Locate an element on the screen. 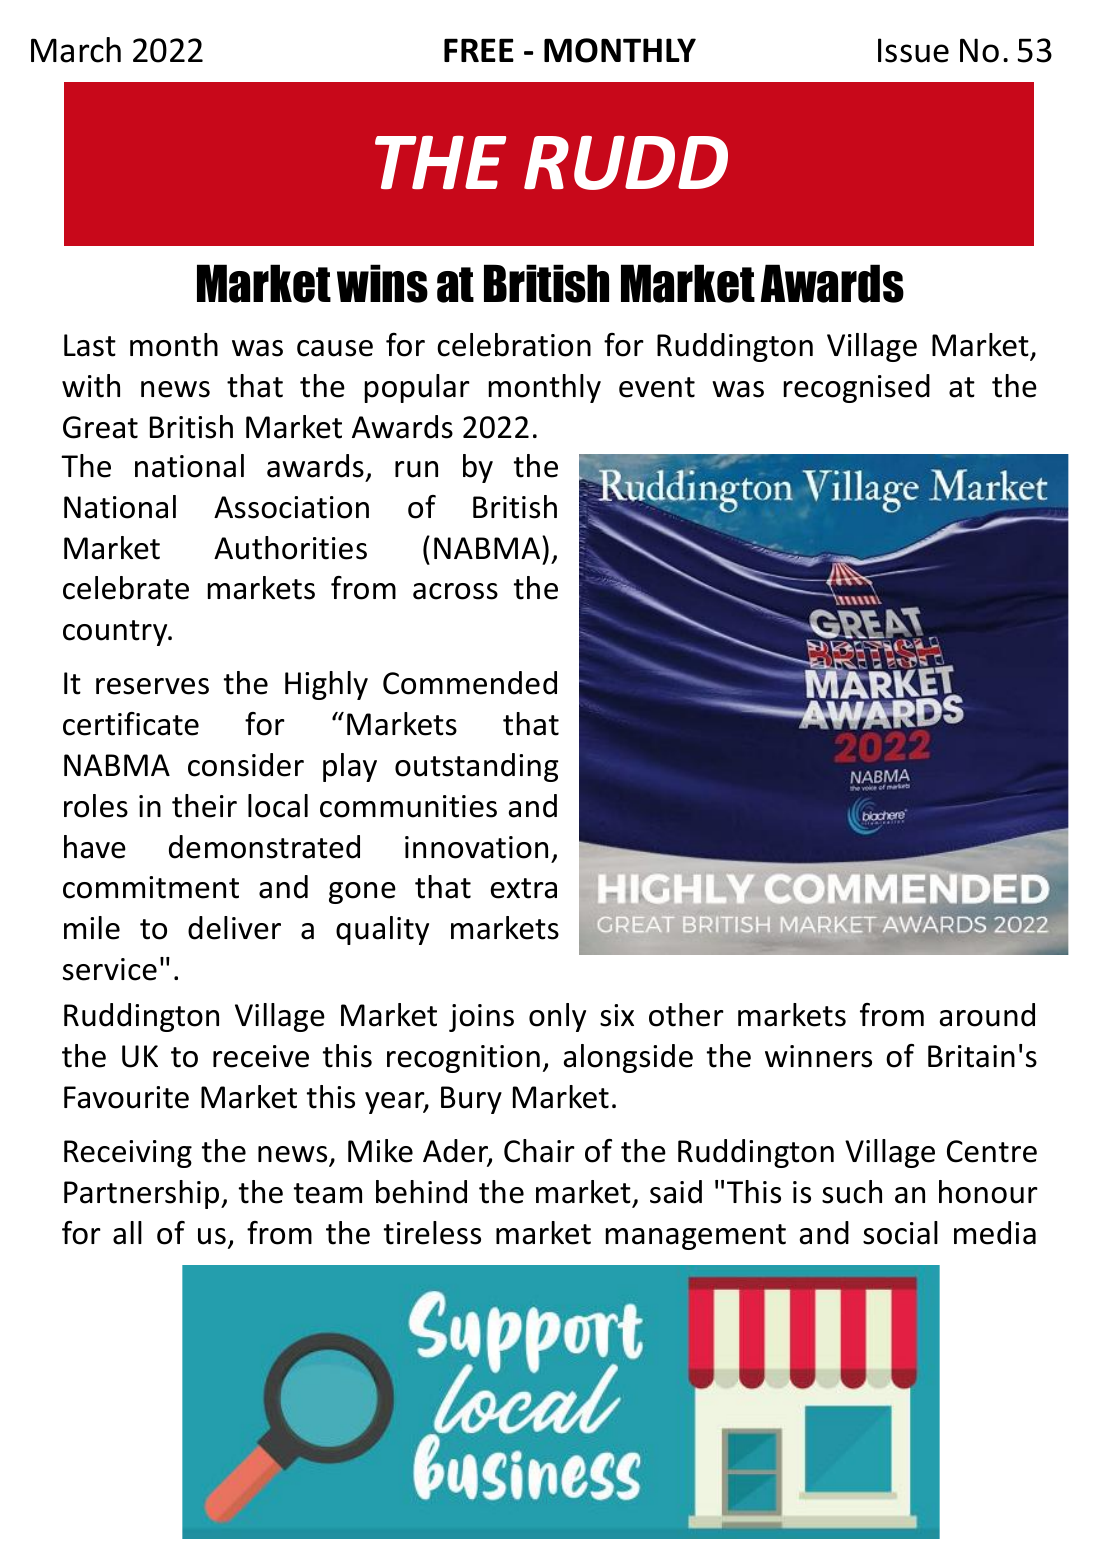  FREE is located at coordinates (479, 50).
